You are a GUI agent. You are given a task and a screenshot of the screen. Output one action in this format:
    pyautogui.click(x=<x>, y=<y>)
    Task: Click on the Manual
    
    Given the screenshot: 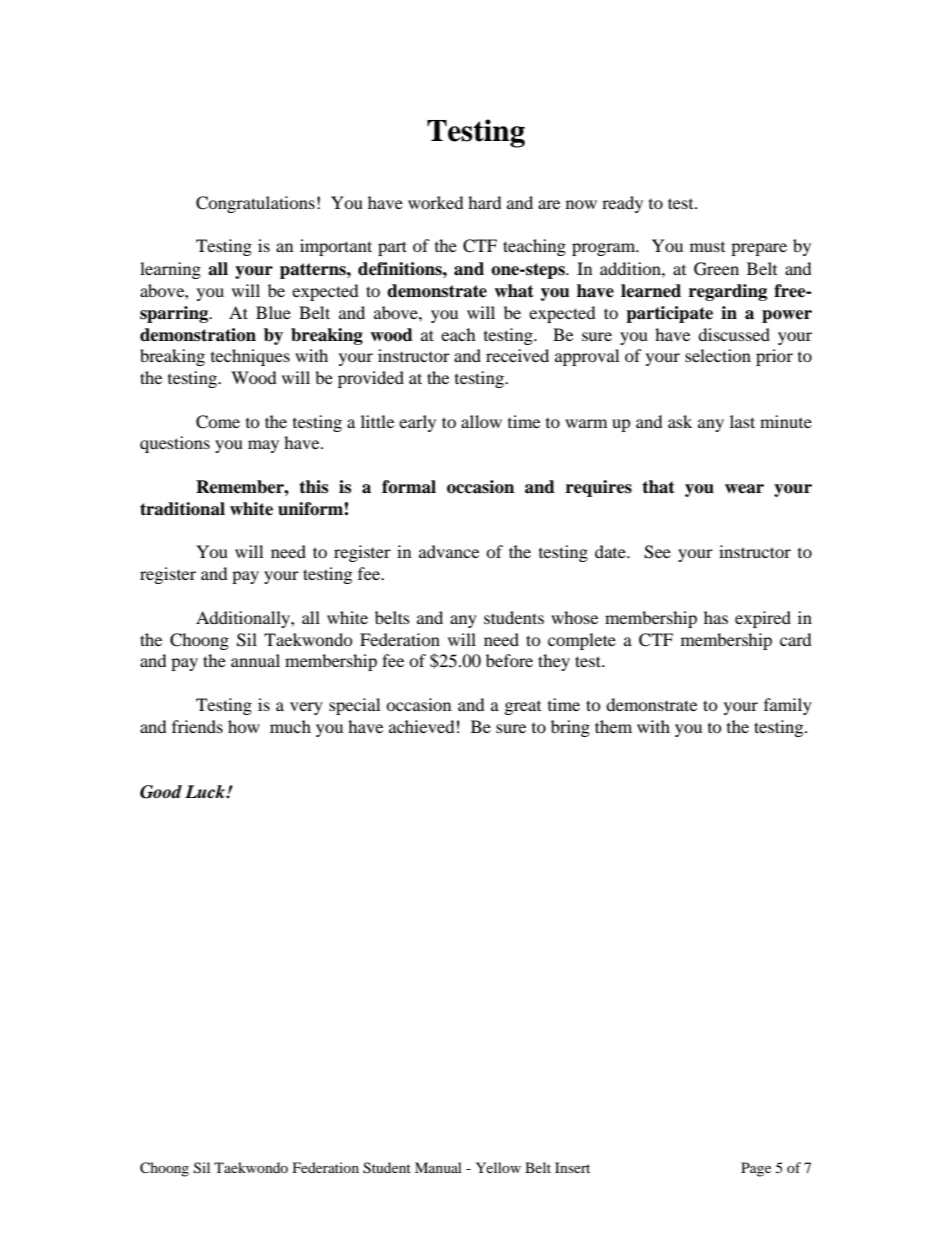 What is the action you would take?
    pyautogui.click(x=438, y=1167)
